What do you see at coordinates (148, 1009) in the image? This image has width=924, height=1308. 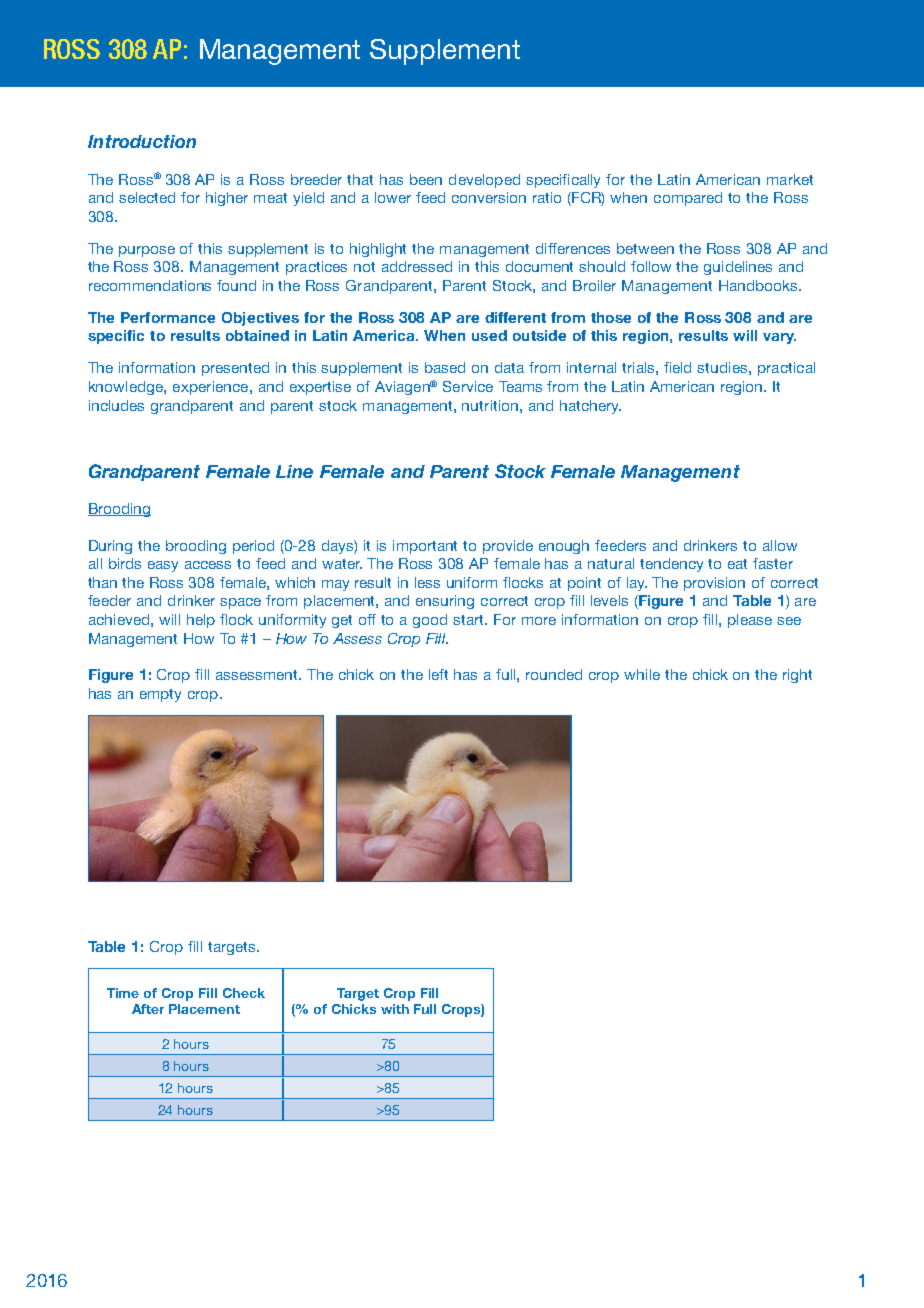 I see `After` at bounding box center [148, 1009].
